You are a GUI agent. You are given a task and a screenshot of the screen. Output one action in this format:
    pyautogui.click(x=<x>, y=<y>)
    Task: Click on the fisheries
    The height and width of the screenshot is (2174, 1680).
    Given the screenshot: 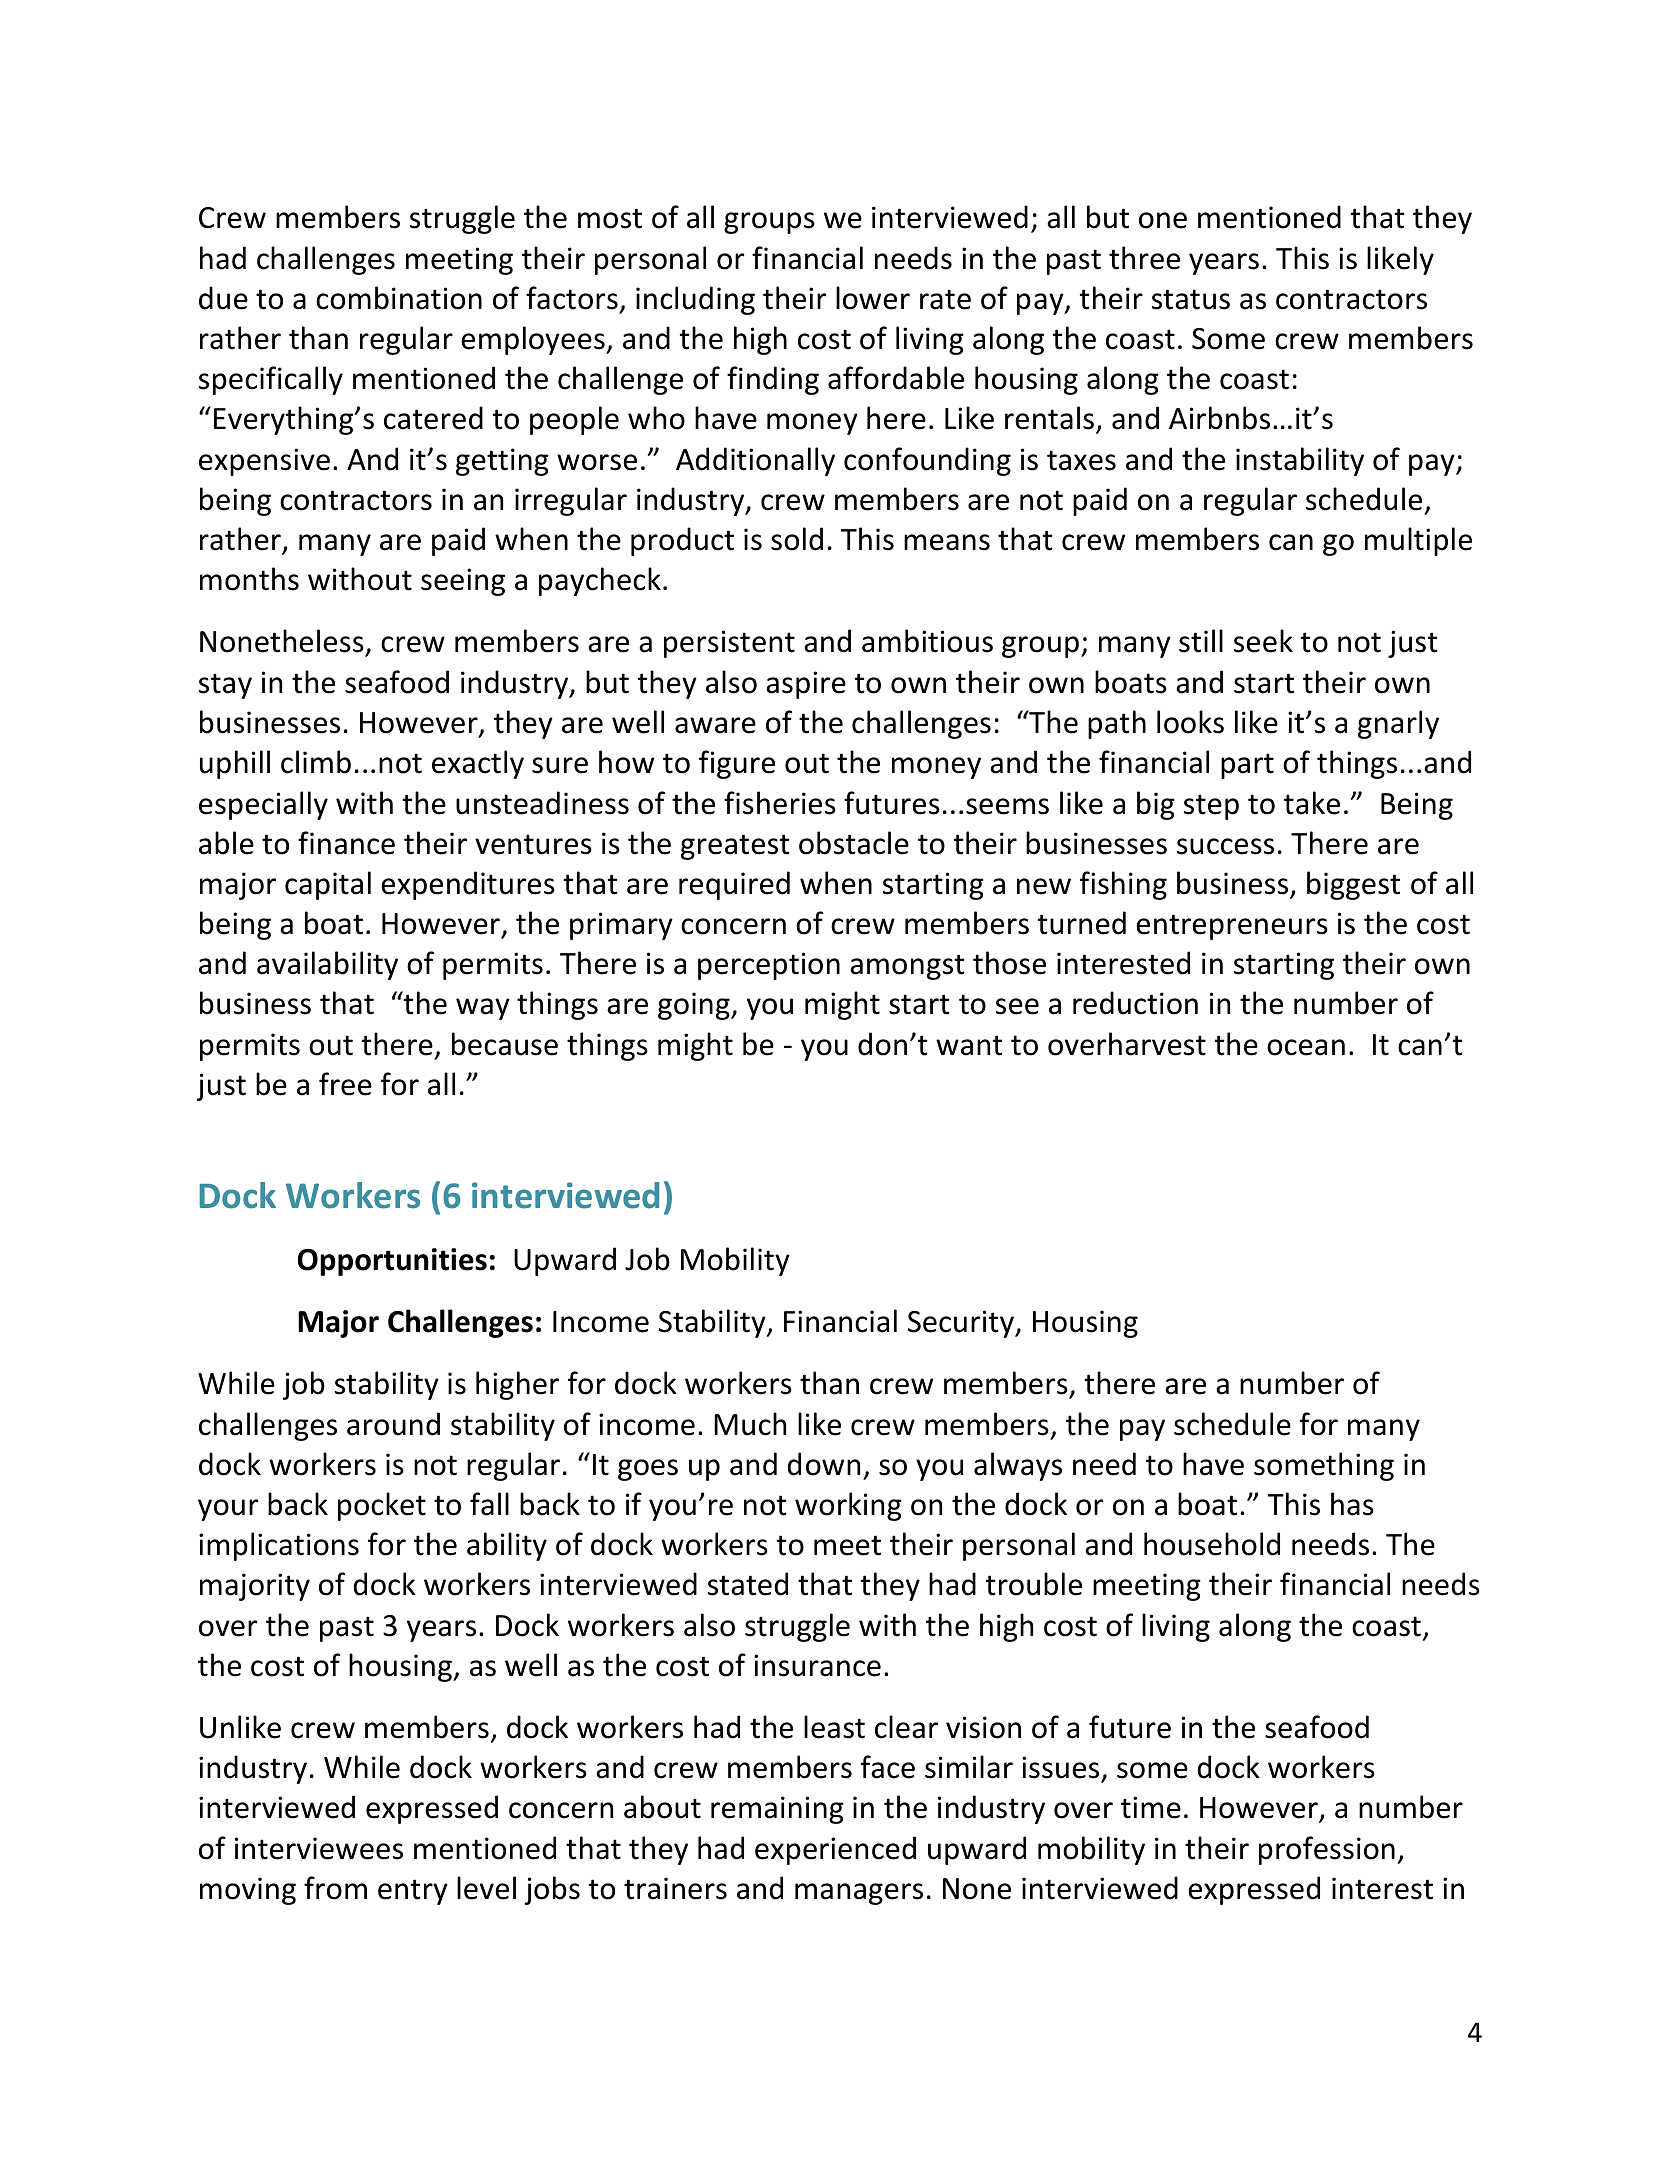 What is the action you would take?
    pyautogui.click(x=780, y=803)
